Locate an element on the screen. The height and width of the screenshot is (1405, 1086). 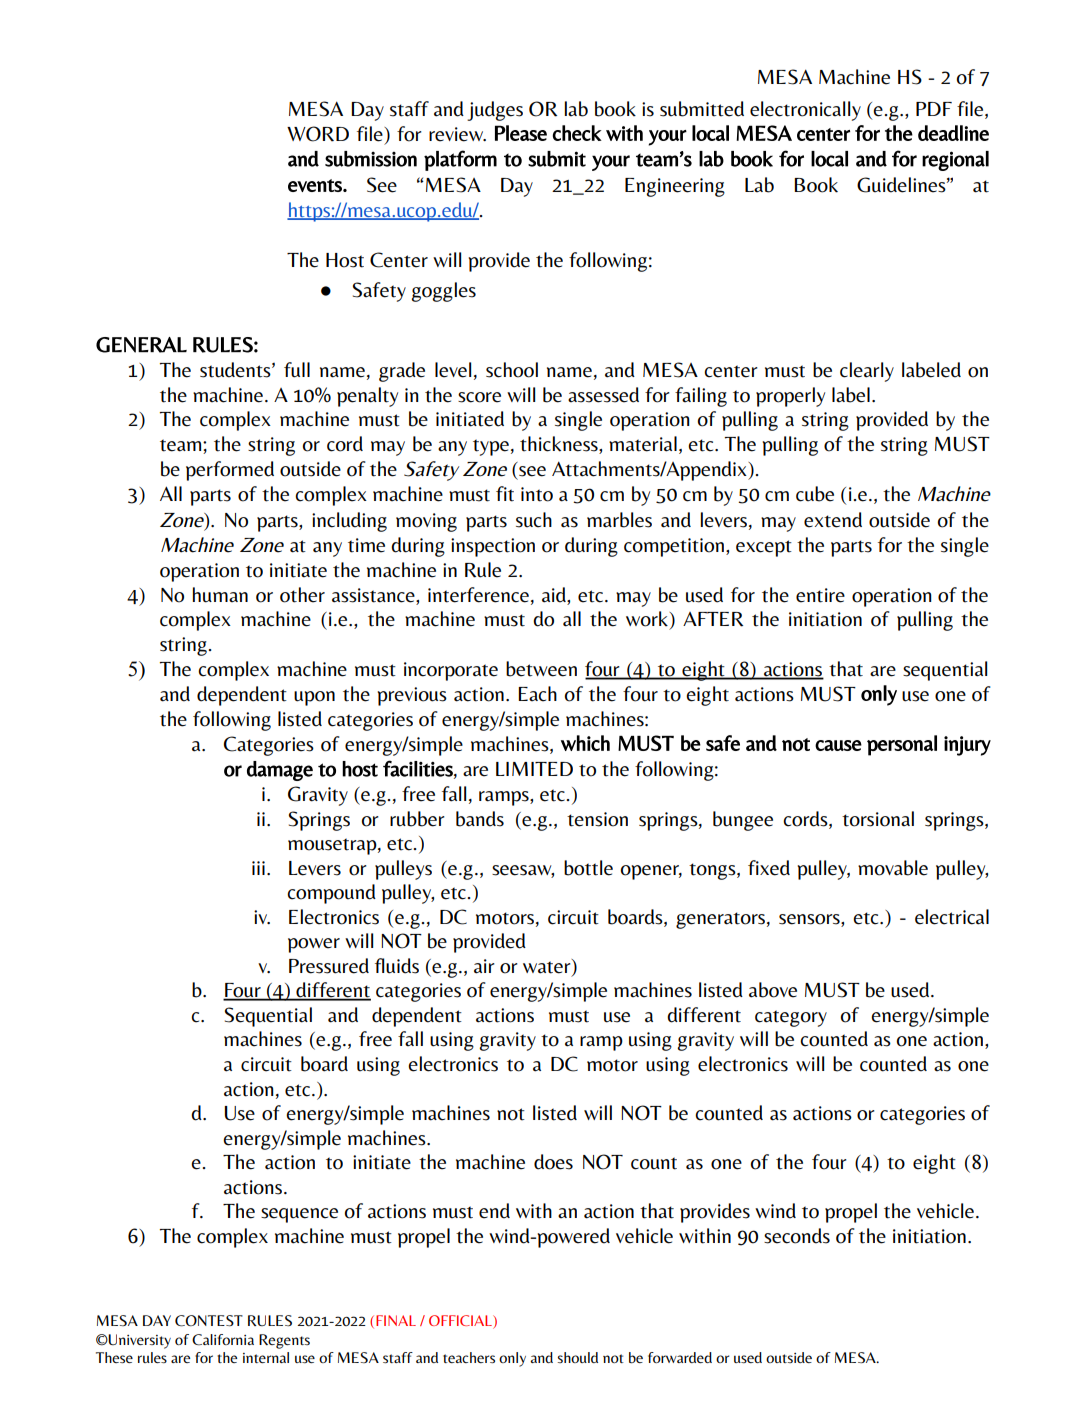
Please is located at coordinates (521, 133).
